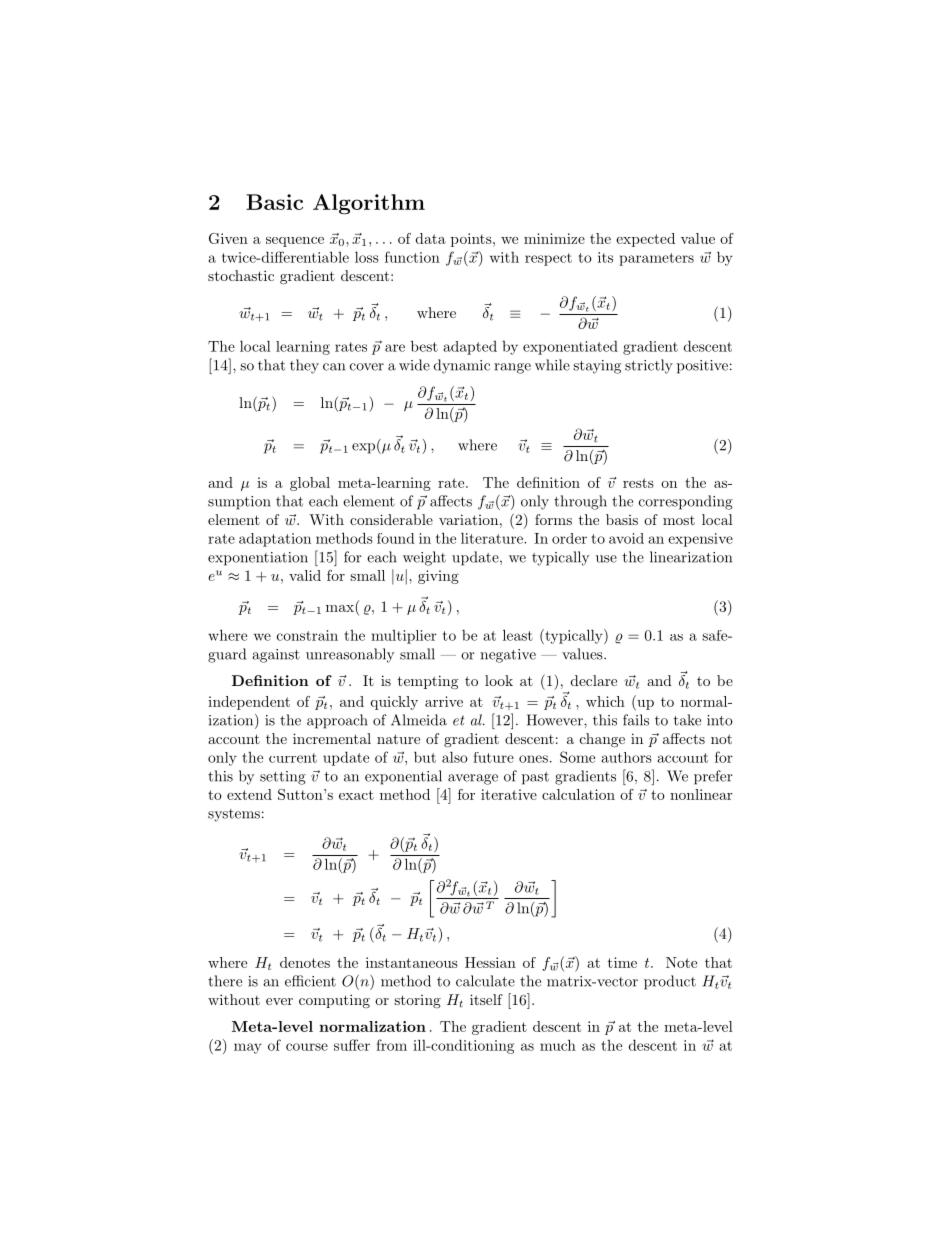 This screenshot has width=952, height=1233. I want to click on itself, so click(486, 999).
